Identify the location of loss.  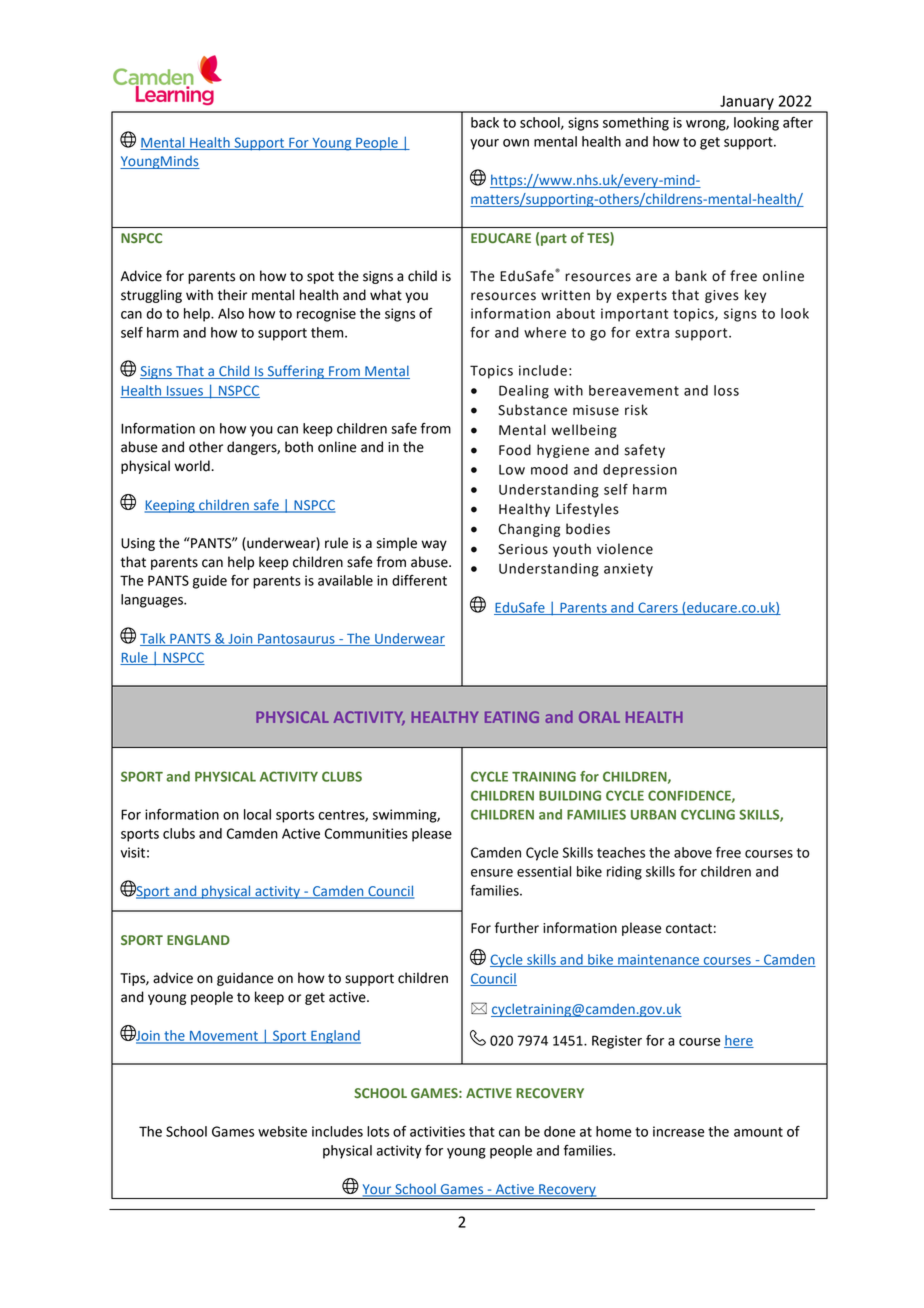
(726, 390).
